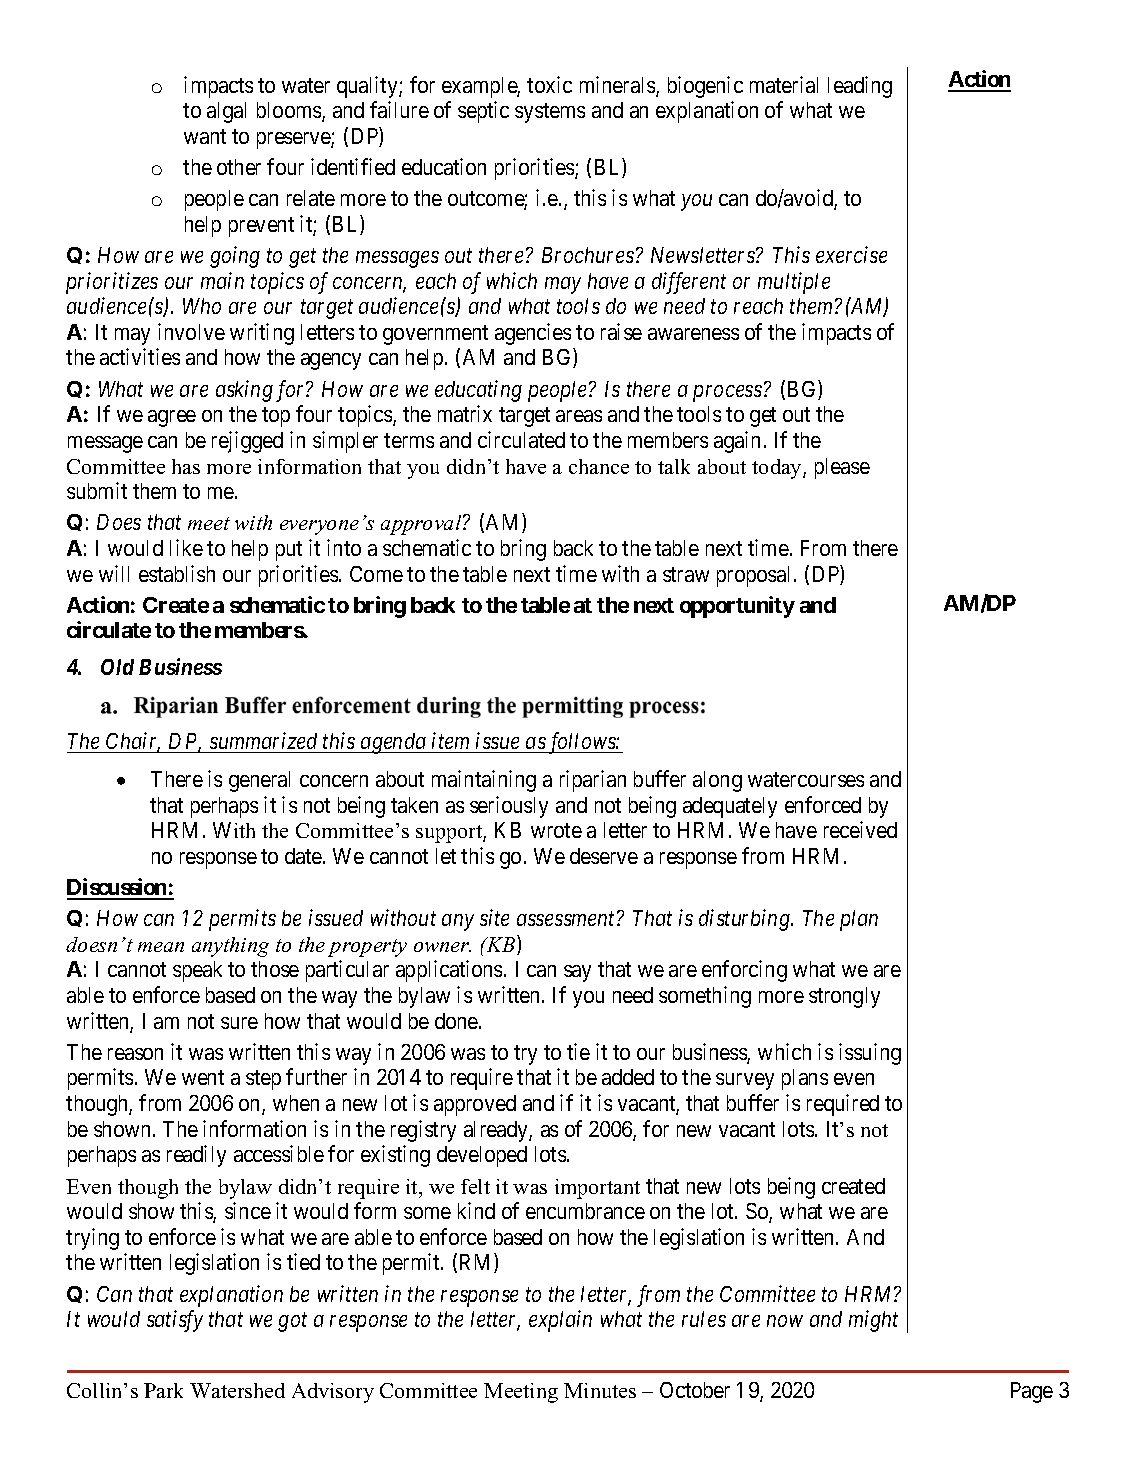  Describe the element at coordinates (860, 87) in the screenshot. I see `leading` at that location.
